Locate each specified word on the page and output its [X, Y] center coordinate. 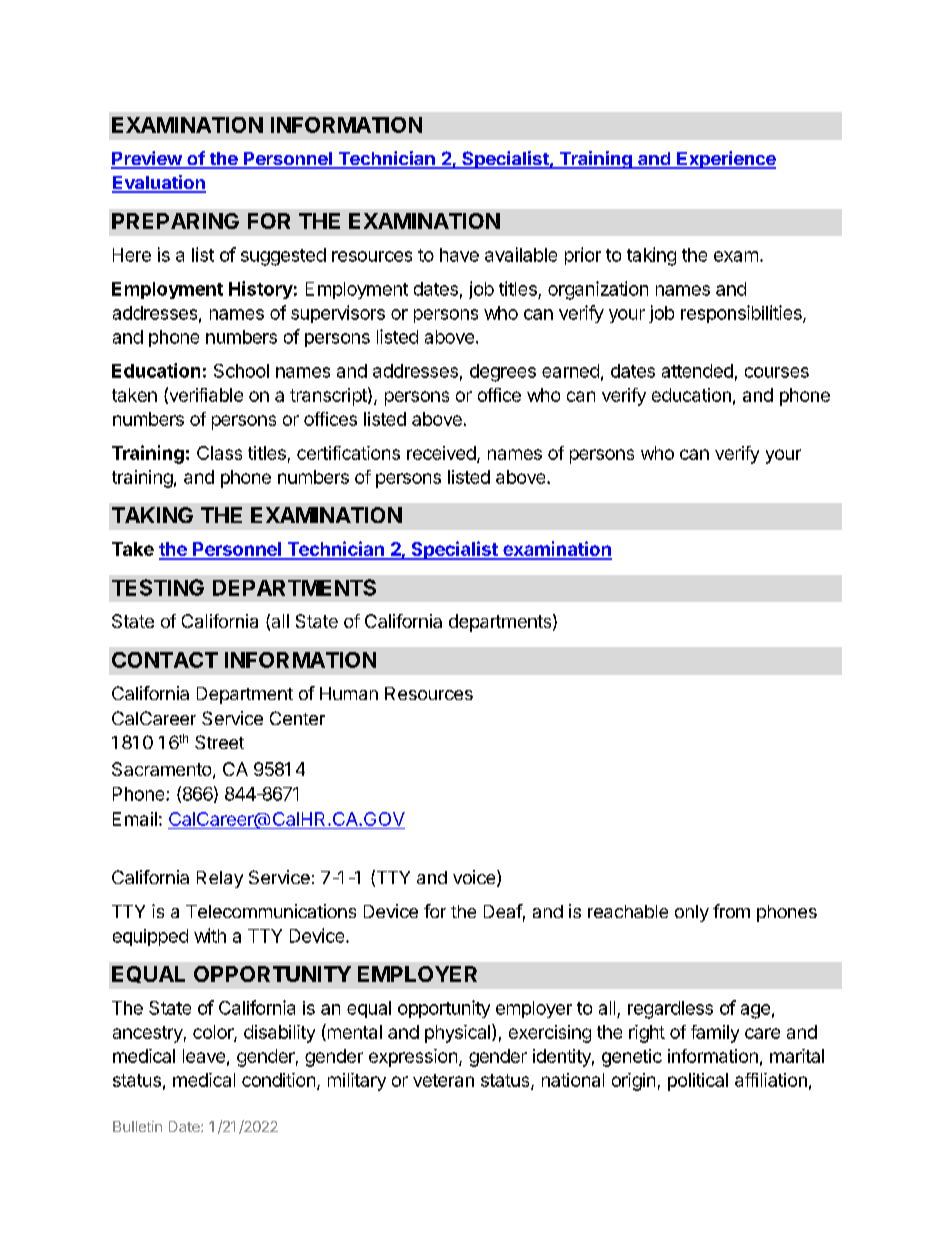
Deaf [503, 911]
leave [204, 1056]
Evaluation [159, 183]
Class [219, 453]
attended [697, 371]
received [441, 453]
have [459, 255]
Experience [725, 160]
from [731, 911]
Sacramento [161, 769]
